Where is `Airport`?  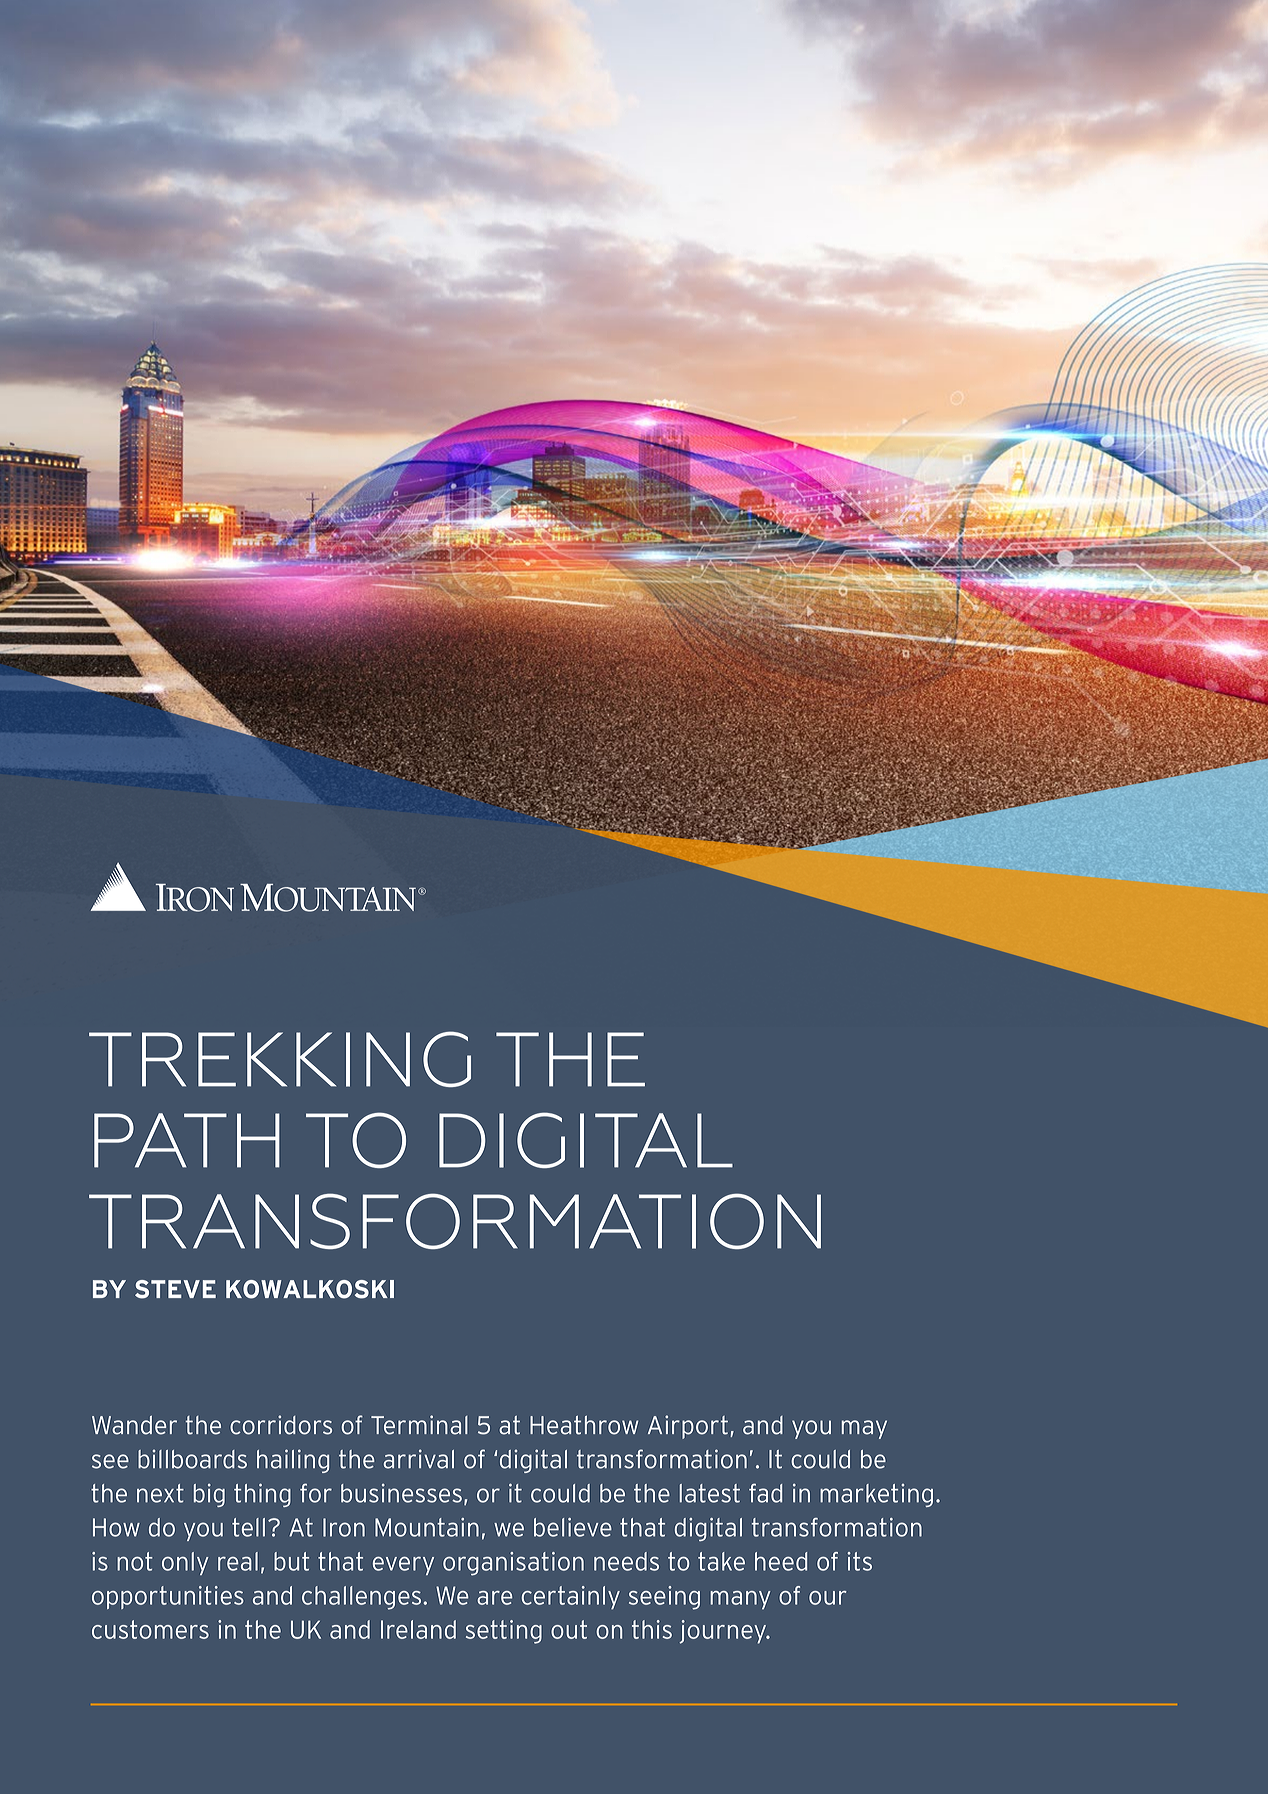 Airport is located at coordinates (688, 1427).
